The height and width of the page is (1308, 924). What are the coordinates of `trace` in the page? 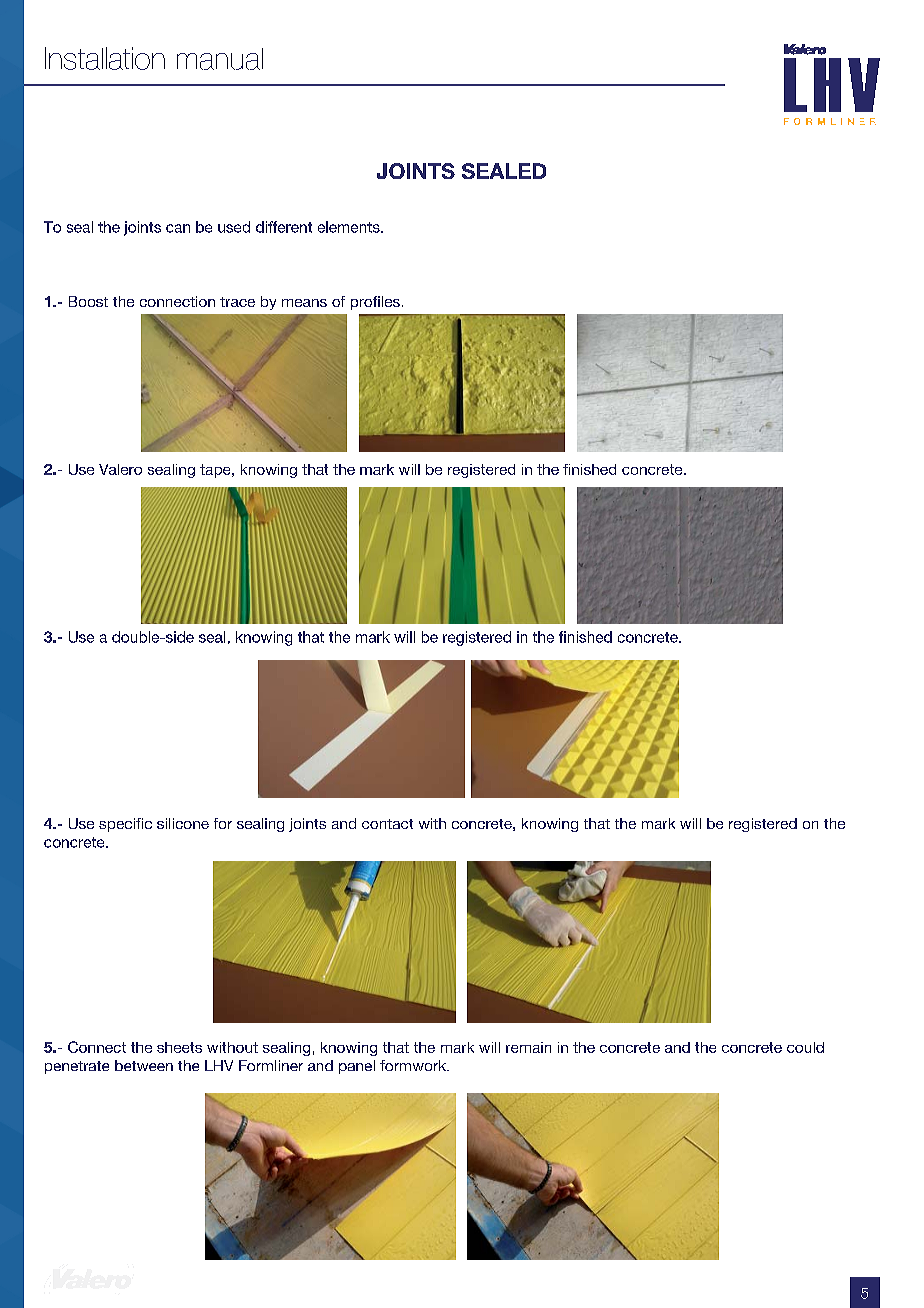 It's located at (237, 302).
